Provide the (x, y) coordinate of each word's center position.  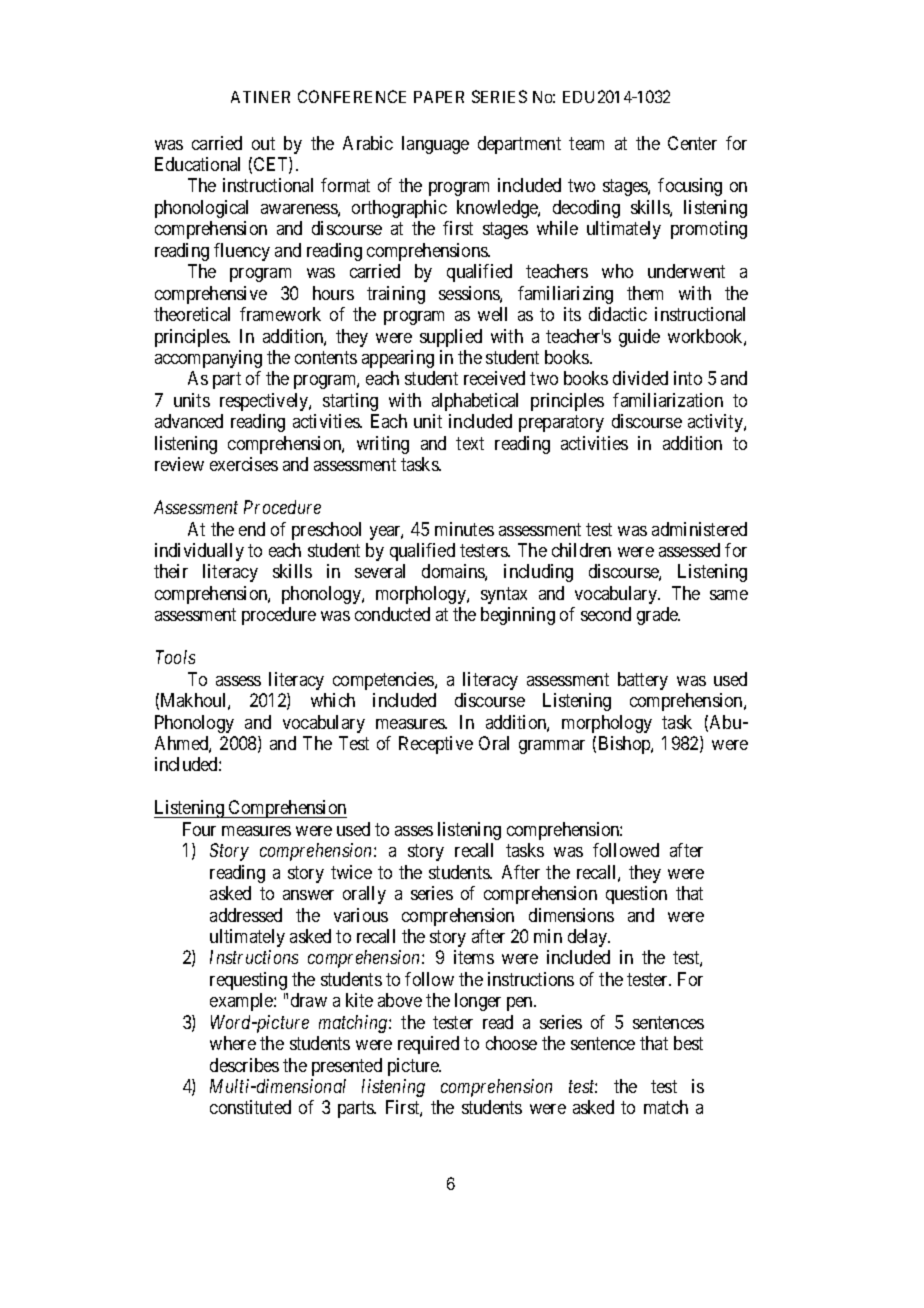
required (428, 1045)
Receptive (436, 745)
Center (692, 143)
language (435, 145)
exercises (244, 464)
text (470, 443)
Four (199, 829)
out (263, 143)
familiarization (668, 400)
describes (244, 1065)
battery (643, 681)
